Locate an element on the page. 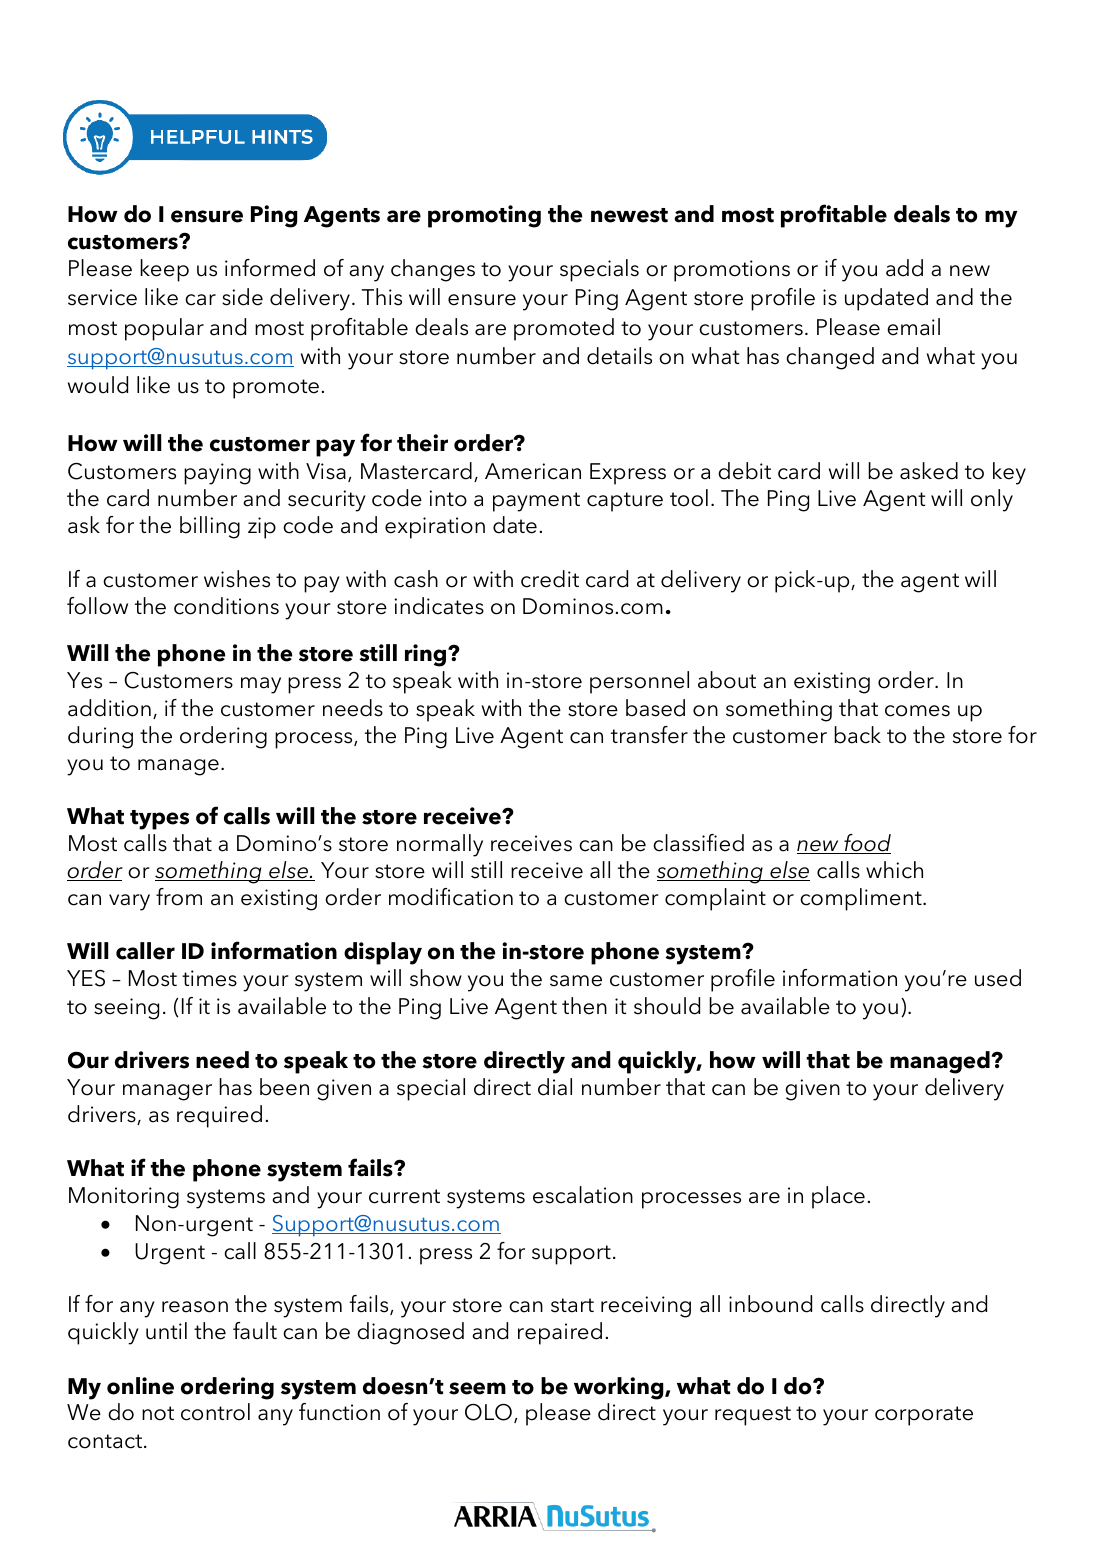  types is located at coordinates (159, 820).
